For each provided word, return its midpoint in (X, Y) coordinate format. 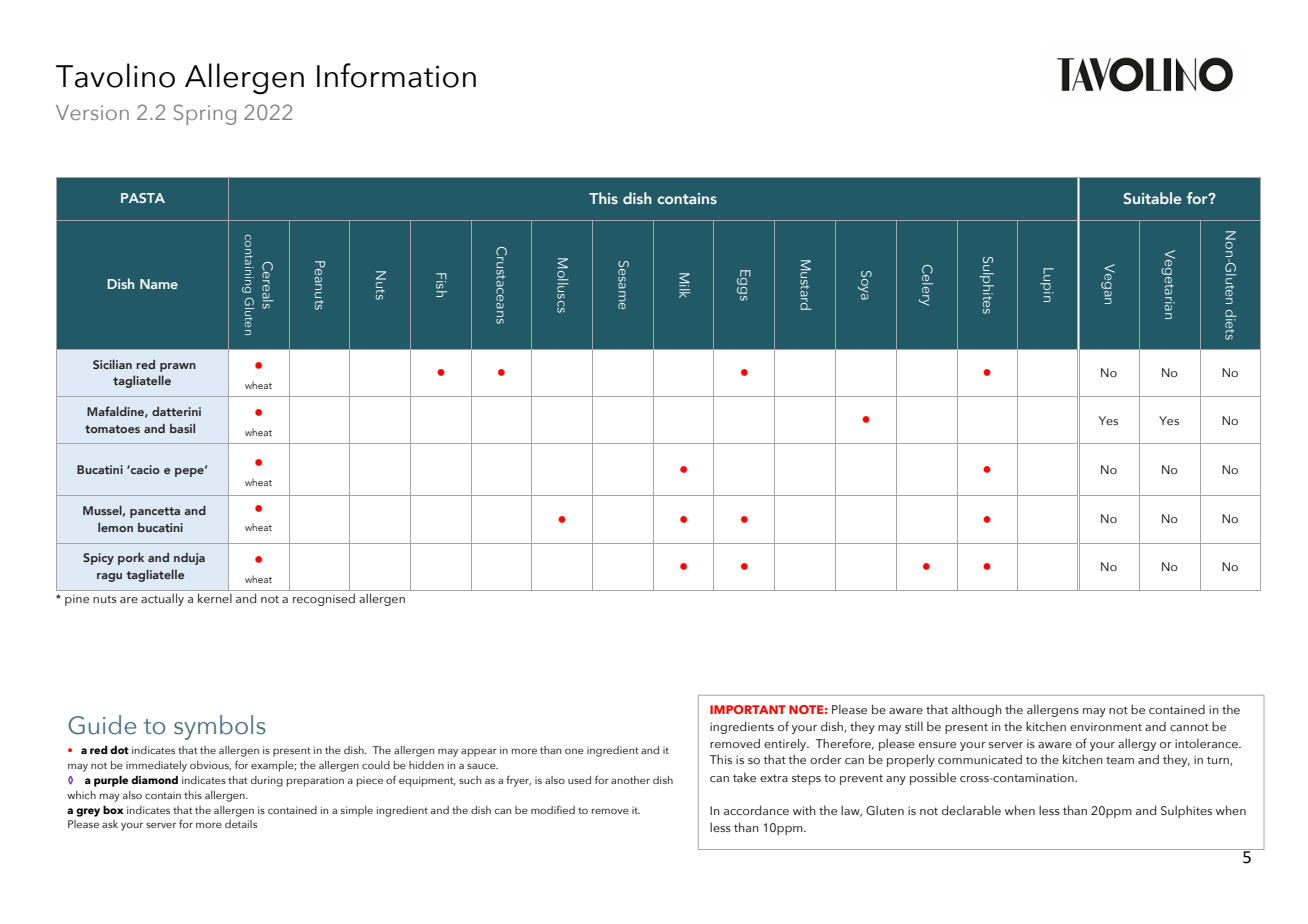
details (241, 824)
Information (396, 75)
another (630, 780)
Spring (205, 114)
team (1120, 760)
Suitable (1152, 198)
